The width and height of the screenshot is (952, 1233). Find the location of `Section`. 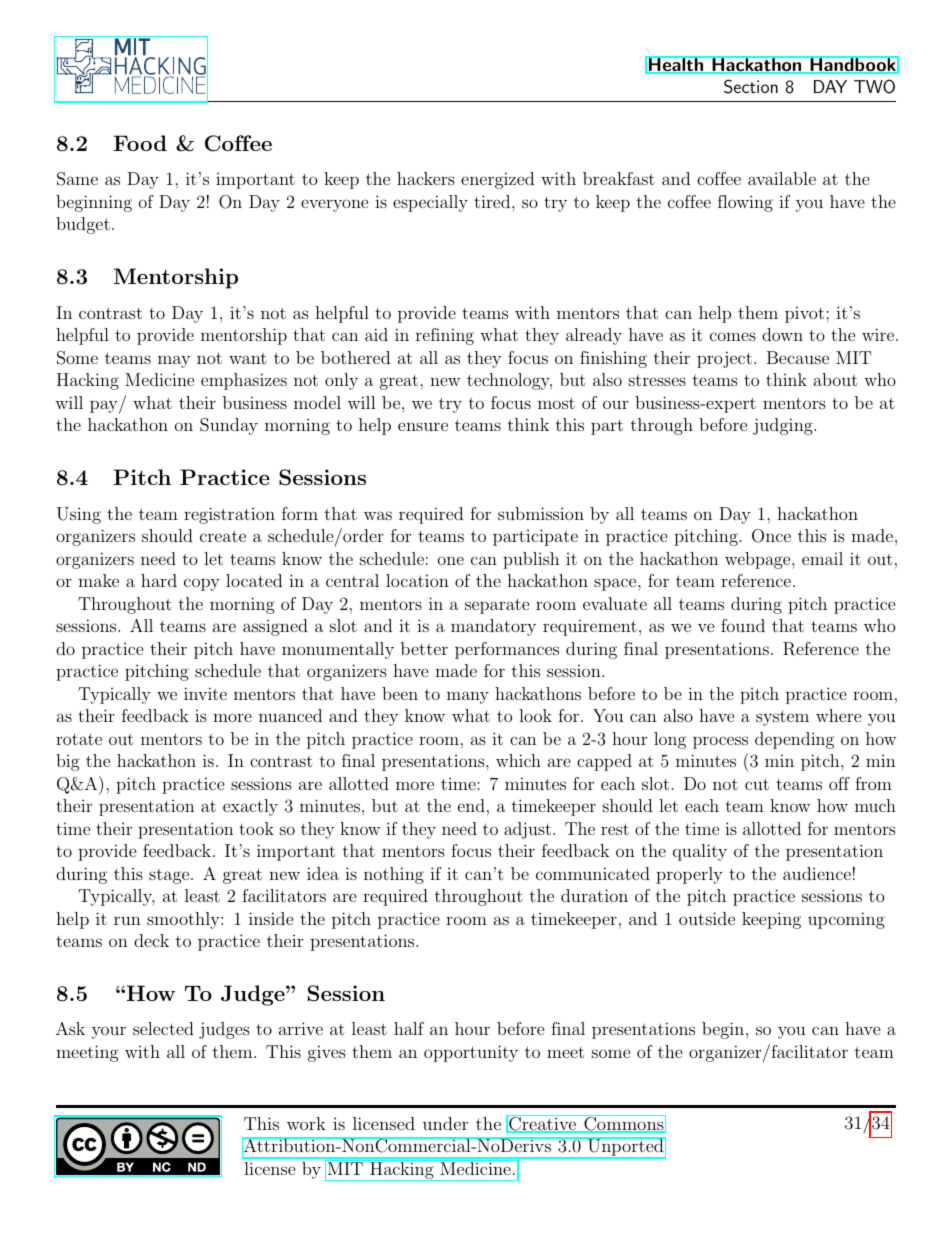

Section is located at coordinates (751, 86).
